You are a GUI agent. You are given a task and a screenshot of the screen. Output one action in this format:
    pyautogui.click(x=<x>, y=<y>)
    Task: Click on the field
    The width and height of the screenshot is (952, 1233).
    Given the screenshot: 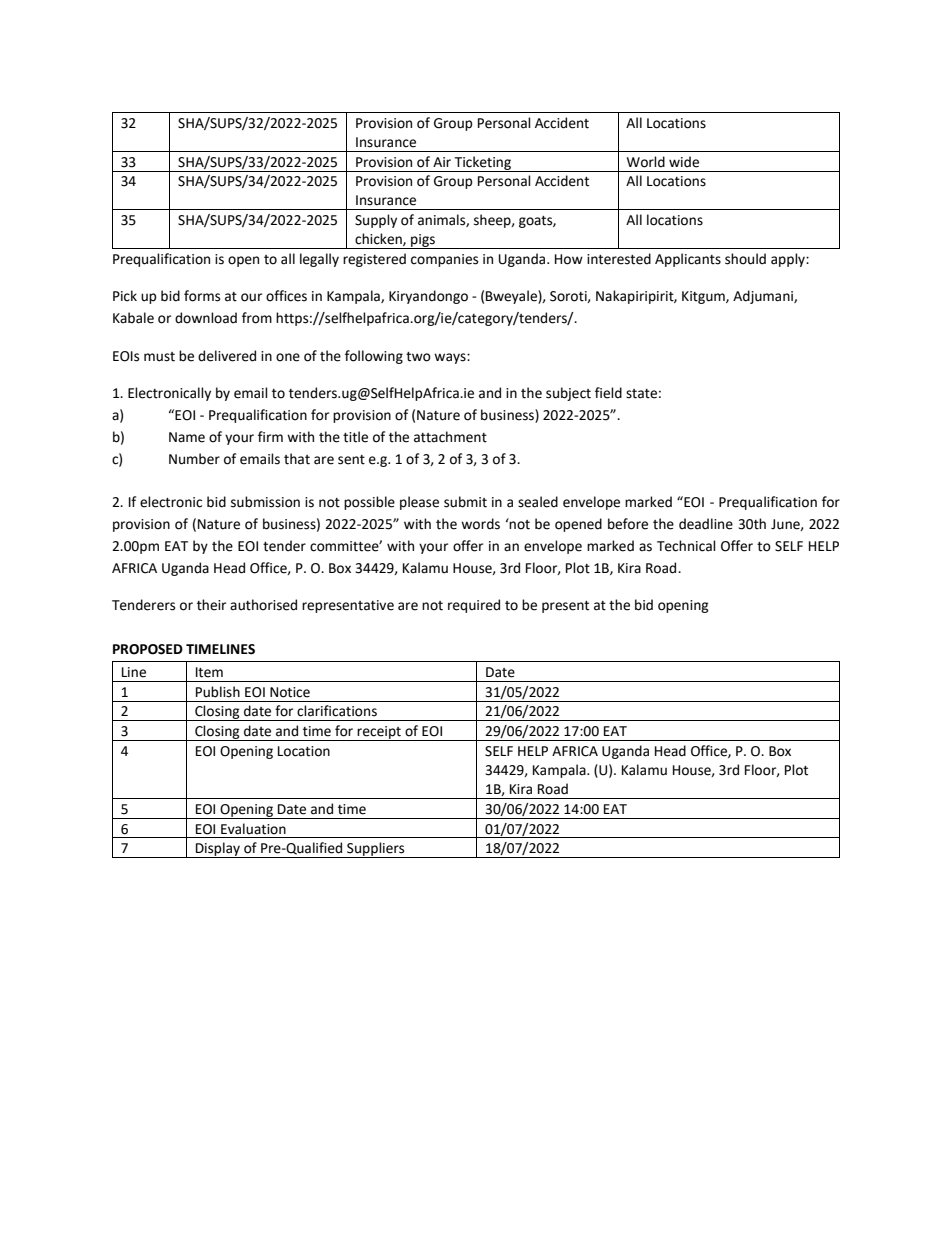 What is the action you would take?
    pyautogui.click(x=608, y=393)
